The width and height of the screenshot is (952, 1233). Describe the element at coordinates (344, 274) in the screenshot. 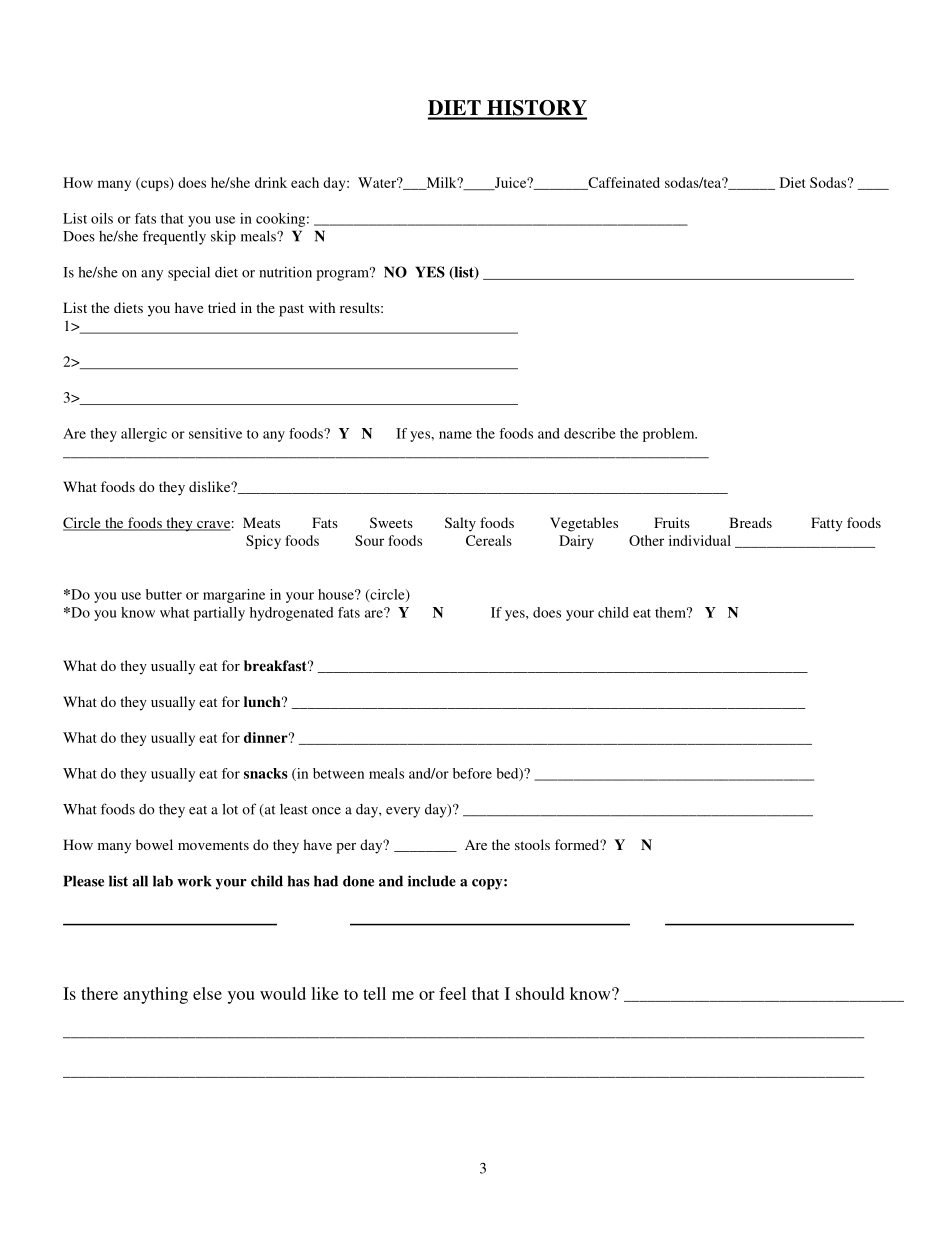

I see `program` at that location.
